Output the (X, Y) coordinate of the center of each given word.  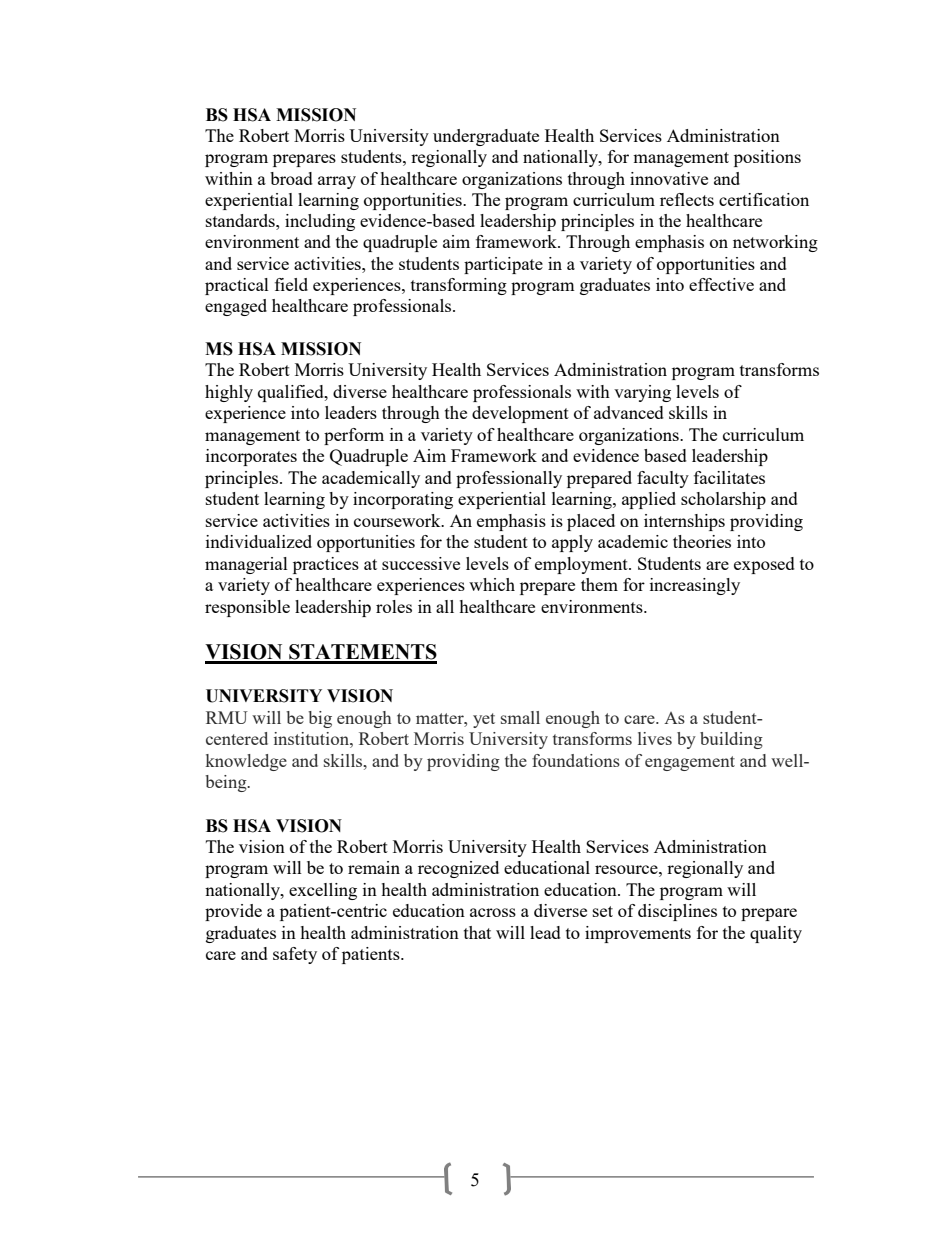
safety (295, 955)
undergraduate (486, 137)
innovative (669, 178)
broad (291, 178)
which (492, 584)
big (320, 719)
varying (642, 393)
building (731, 740)
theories (702, 541)
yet (484, 720)
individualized (259, 541)
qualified (292, 393)
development (520, 414)
